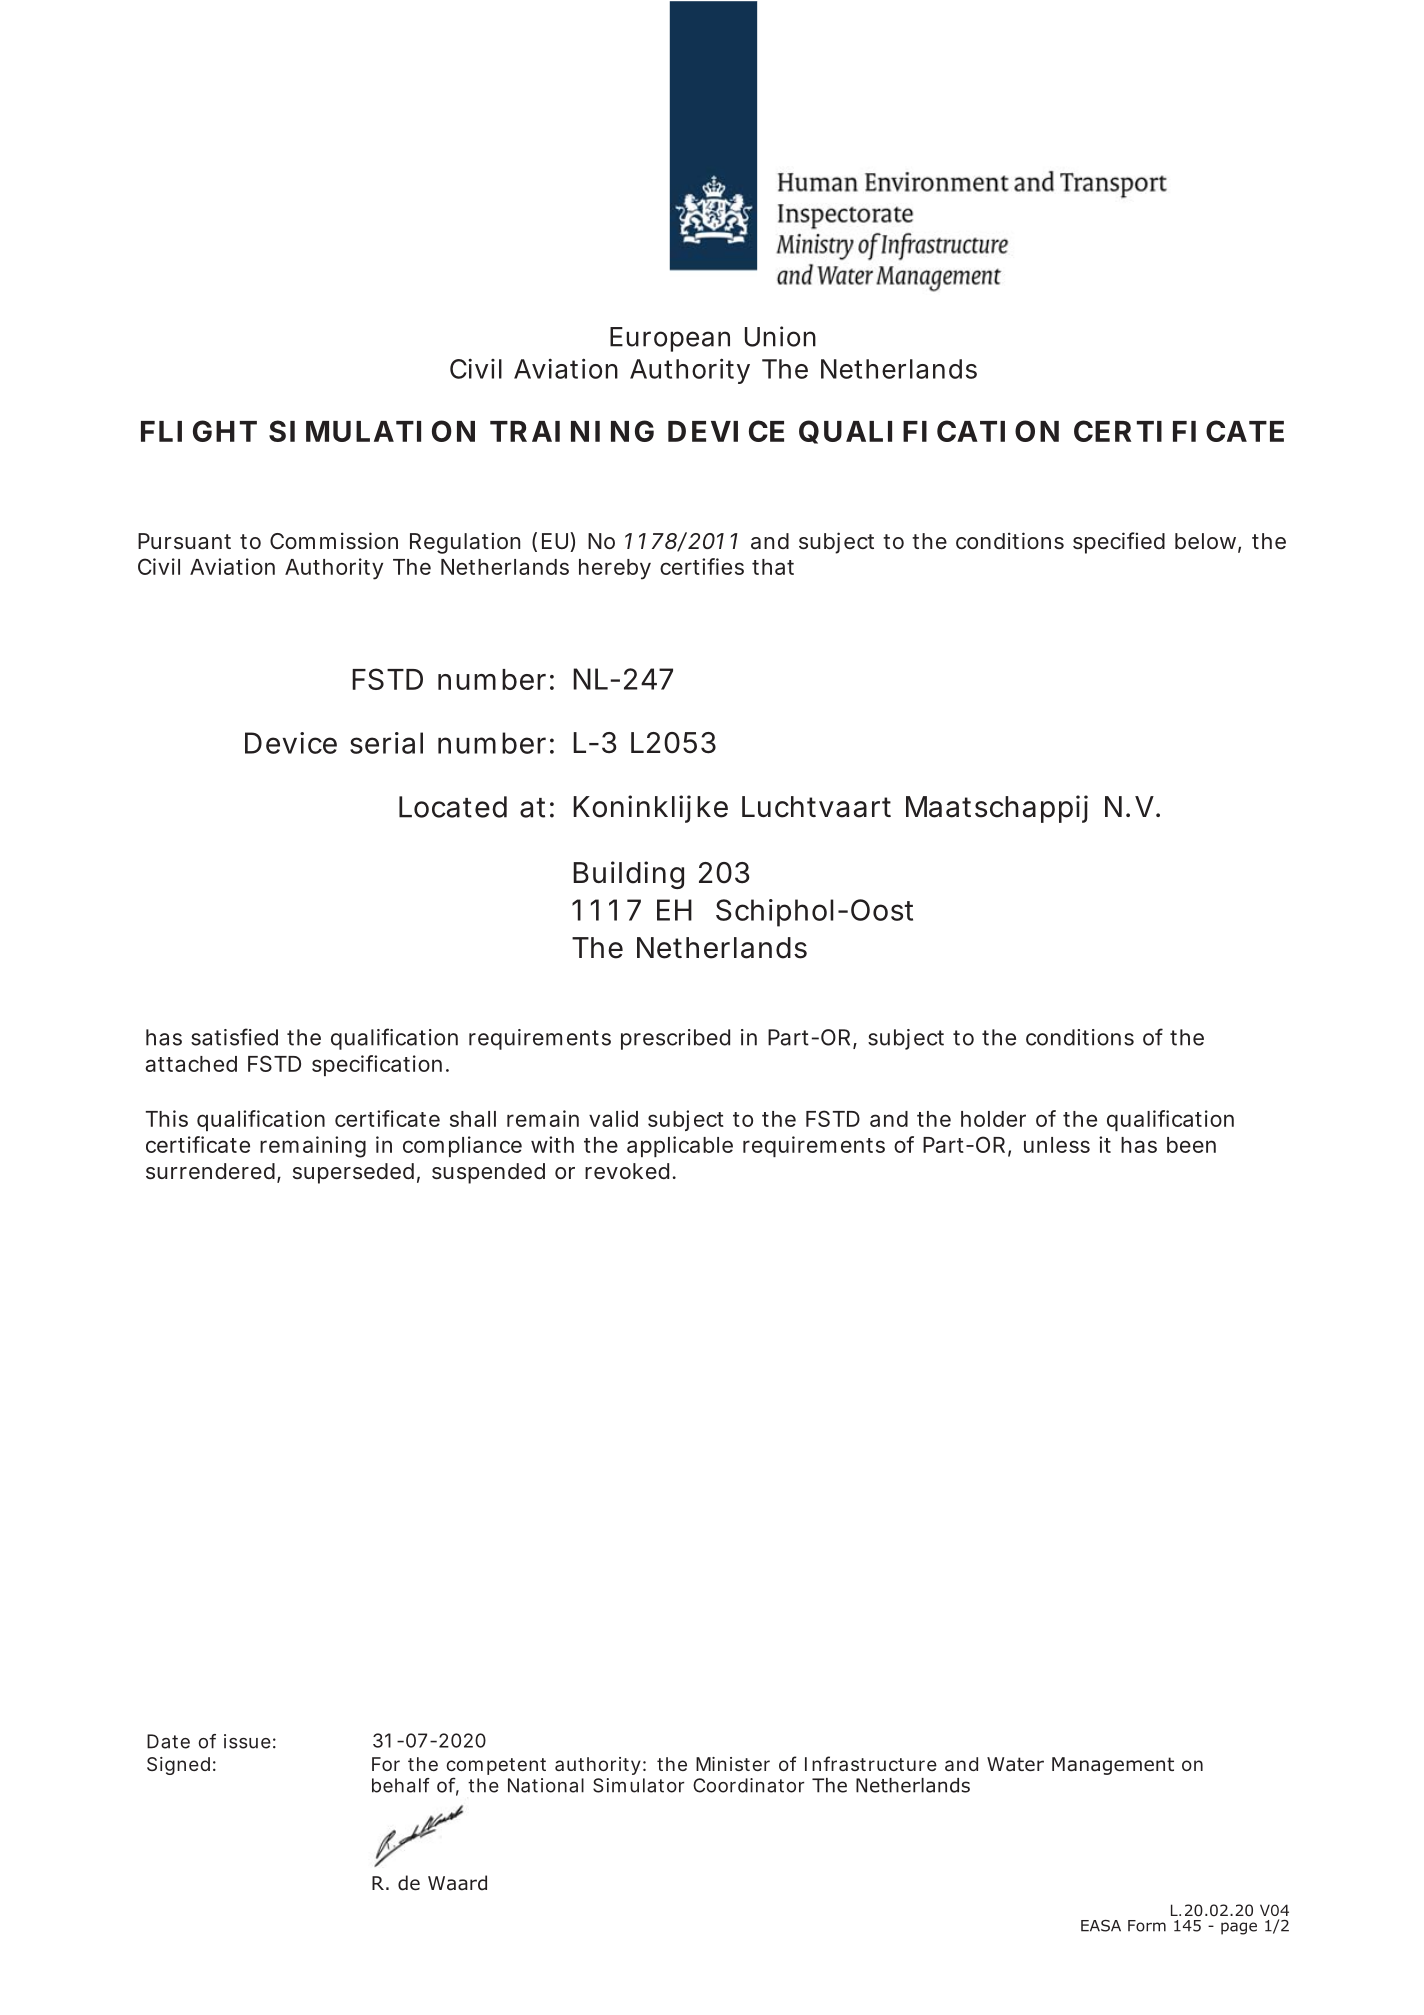 This screenshot has width=1424, height=2015. I want to click on unless, so click(1057, 1145).
